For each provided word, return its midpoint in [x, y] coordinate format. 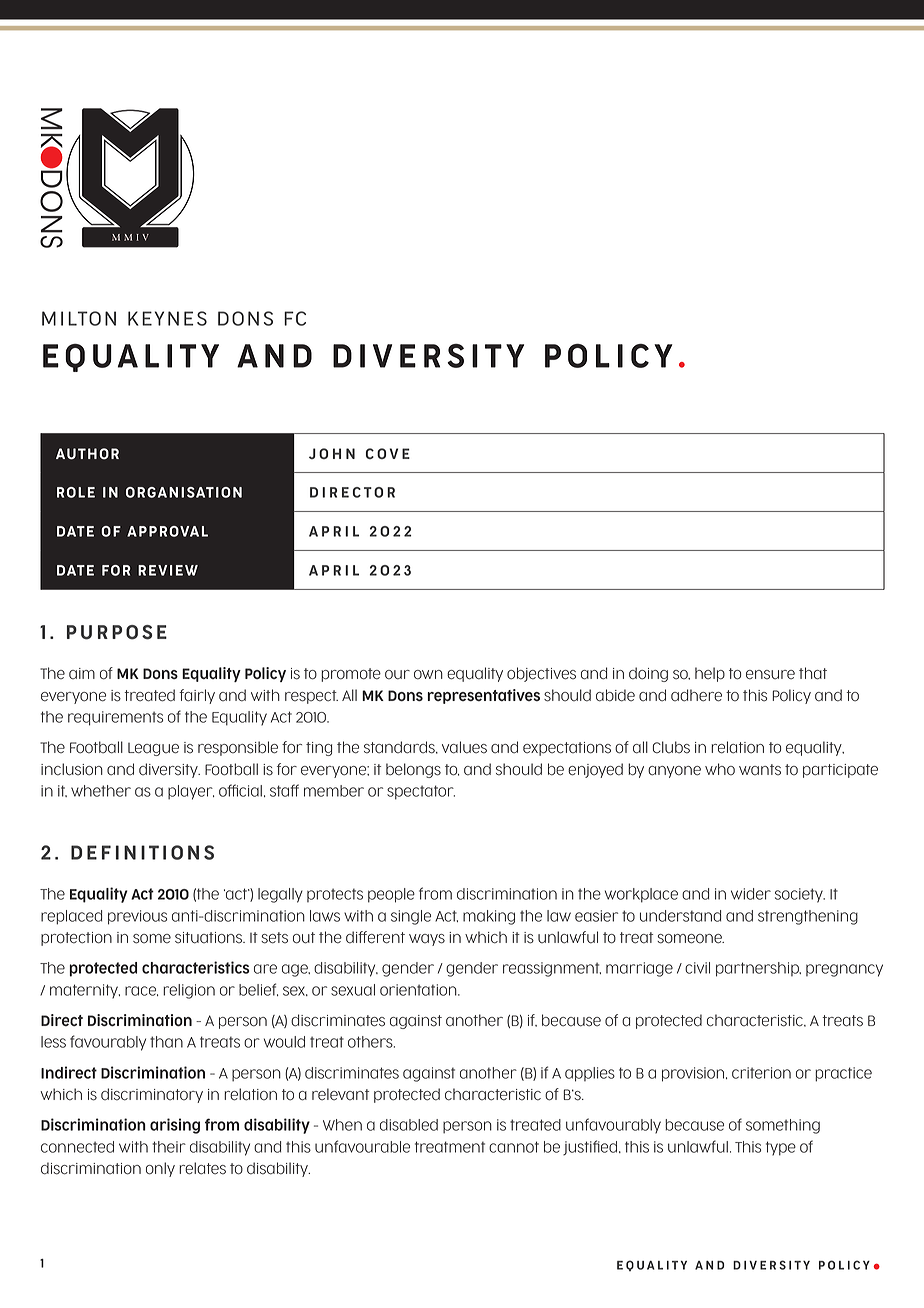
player [191, 792]
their [169, 1147]
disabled [409, 1125]
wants [760, 770]
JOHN [332, 453]
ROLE [76, 492]
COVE [388, 453]
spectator [421, 792]
